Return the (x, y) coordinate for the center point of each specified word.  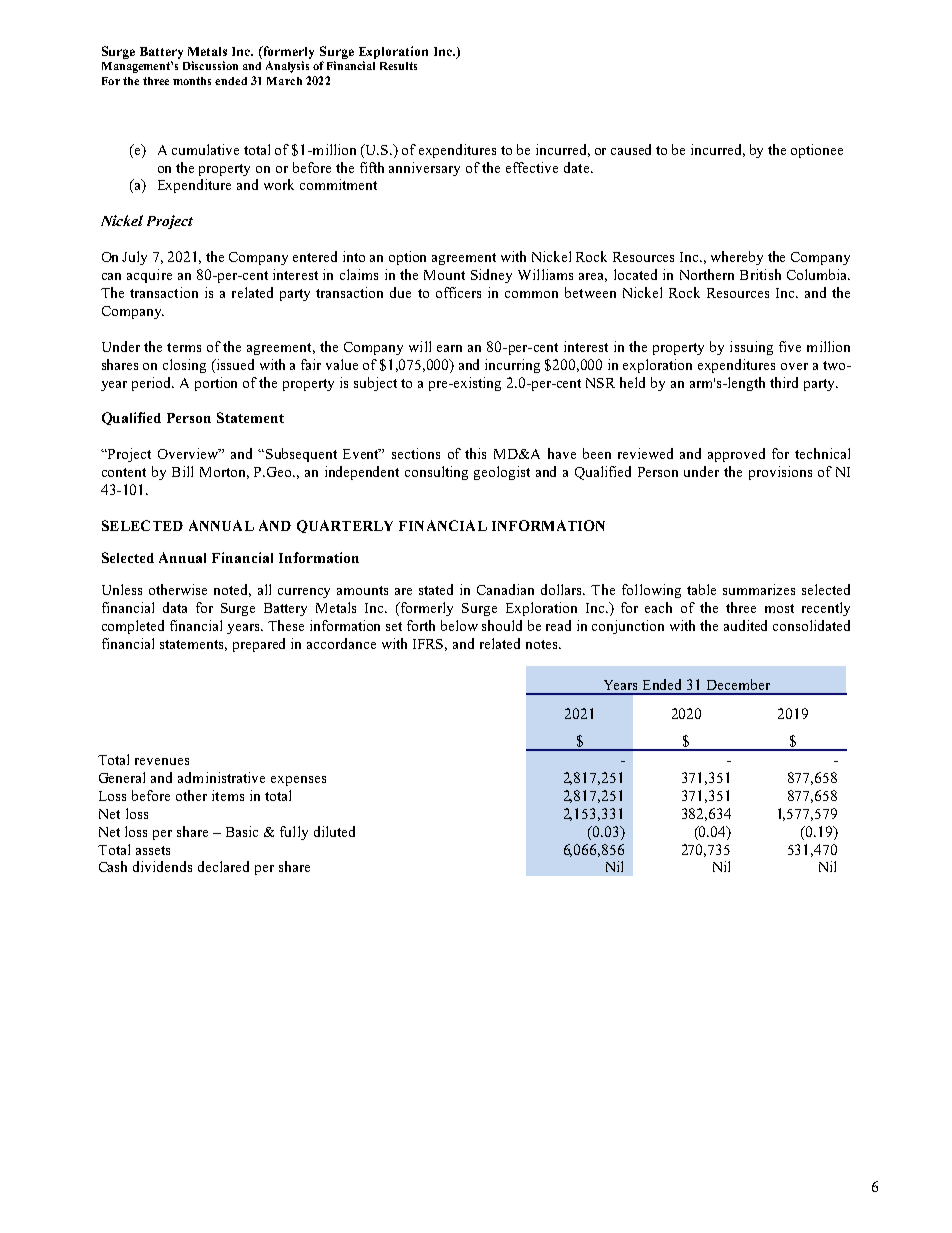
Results (398, 66)
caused (631, 149)
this (475, 453)
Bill (182, 471)
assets (153, 850)
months (192, 81)
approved (736, 455)
